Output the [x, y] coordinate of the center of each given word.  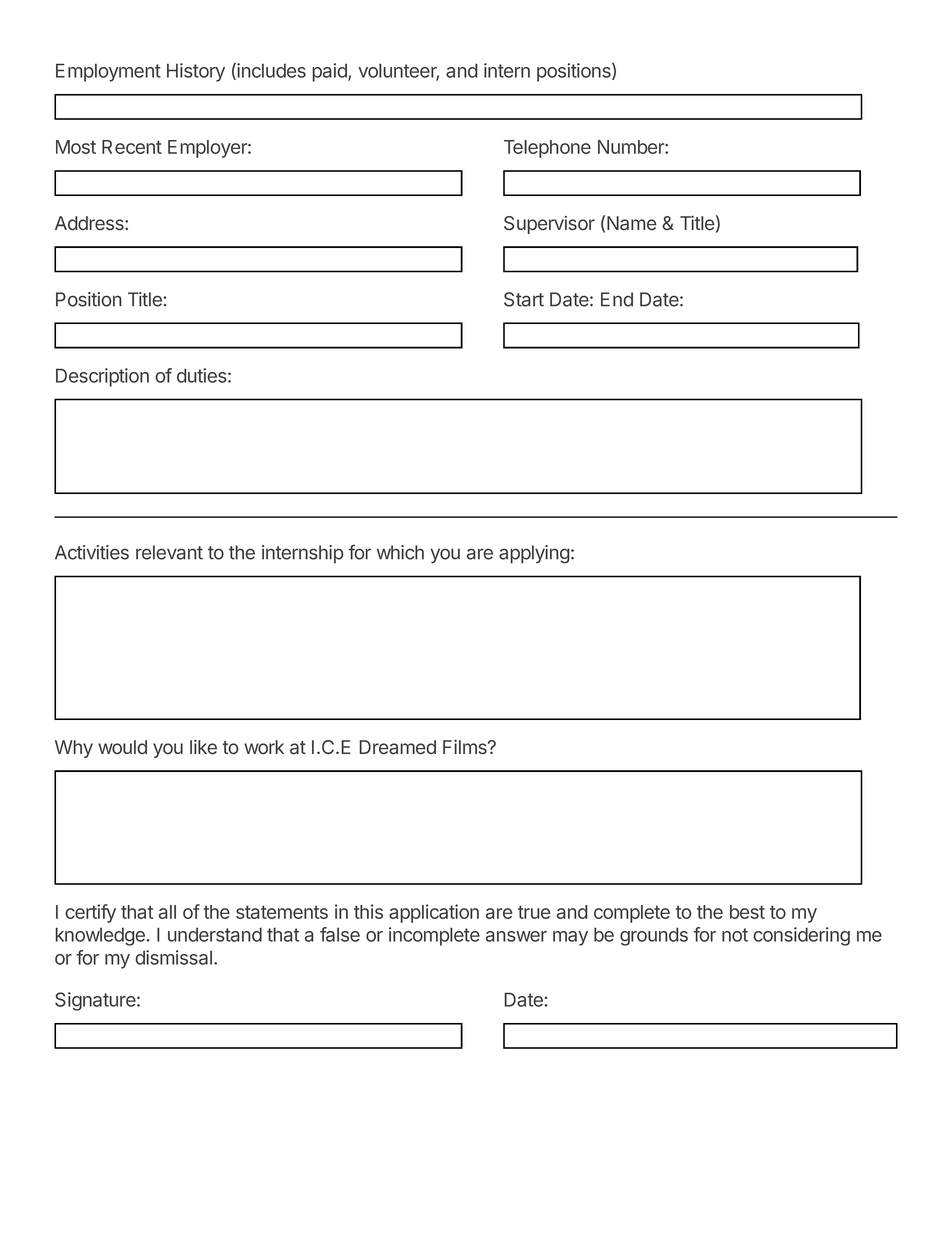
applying [534, 554]
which [400, 552]
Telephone [547, 149]
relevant [169, 552]
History [196, 72]
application [434, 913]
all [167, 912]
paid [330, 72]
